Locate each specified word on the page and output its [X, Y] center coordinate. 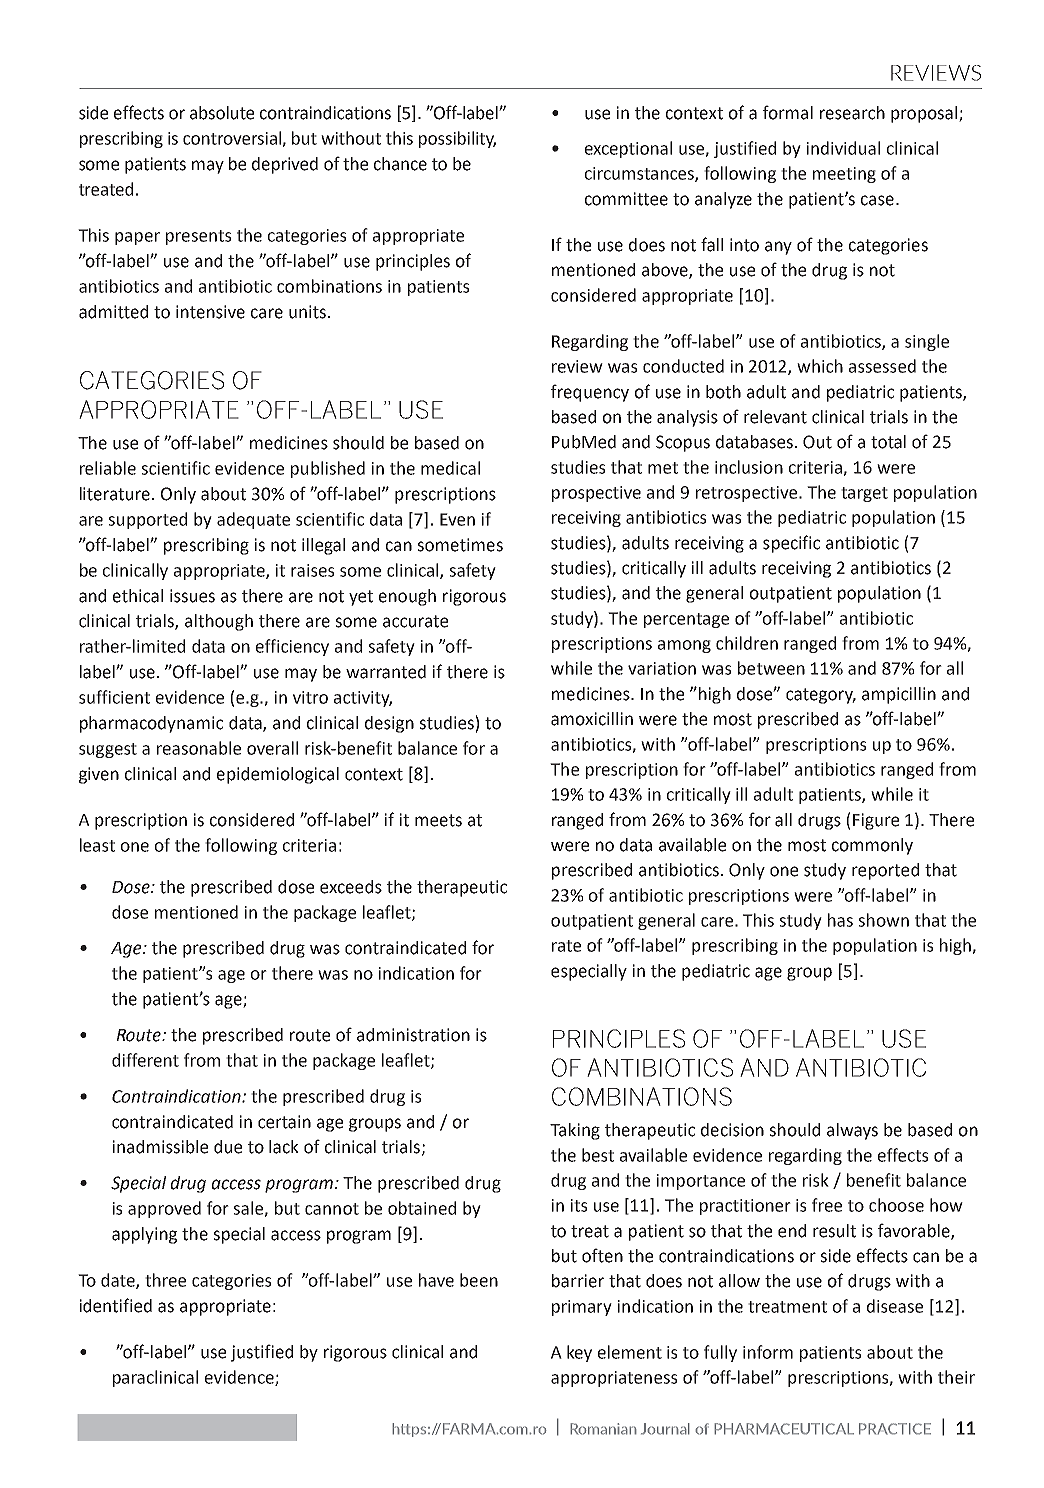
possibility [457, 139]
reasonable [199, 748]
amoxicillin [592, 719]
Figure [876, 821]
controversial [233, 139]
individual [843, 148]
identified [116, 1305]
